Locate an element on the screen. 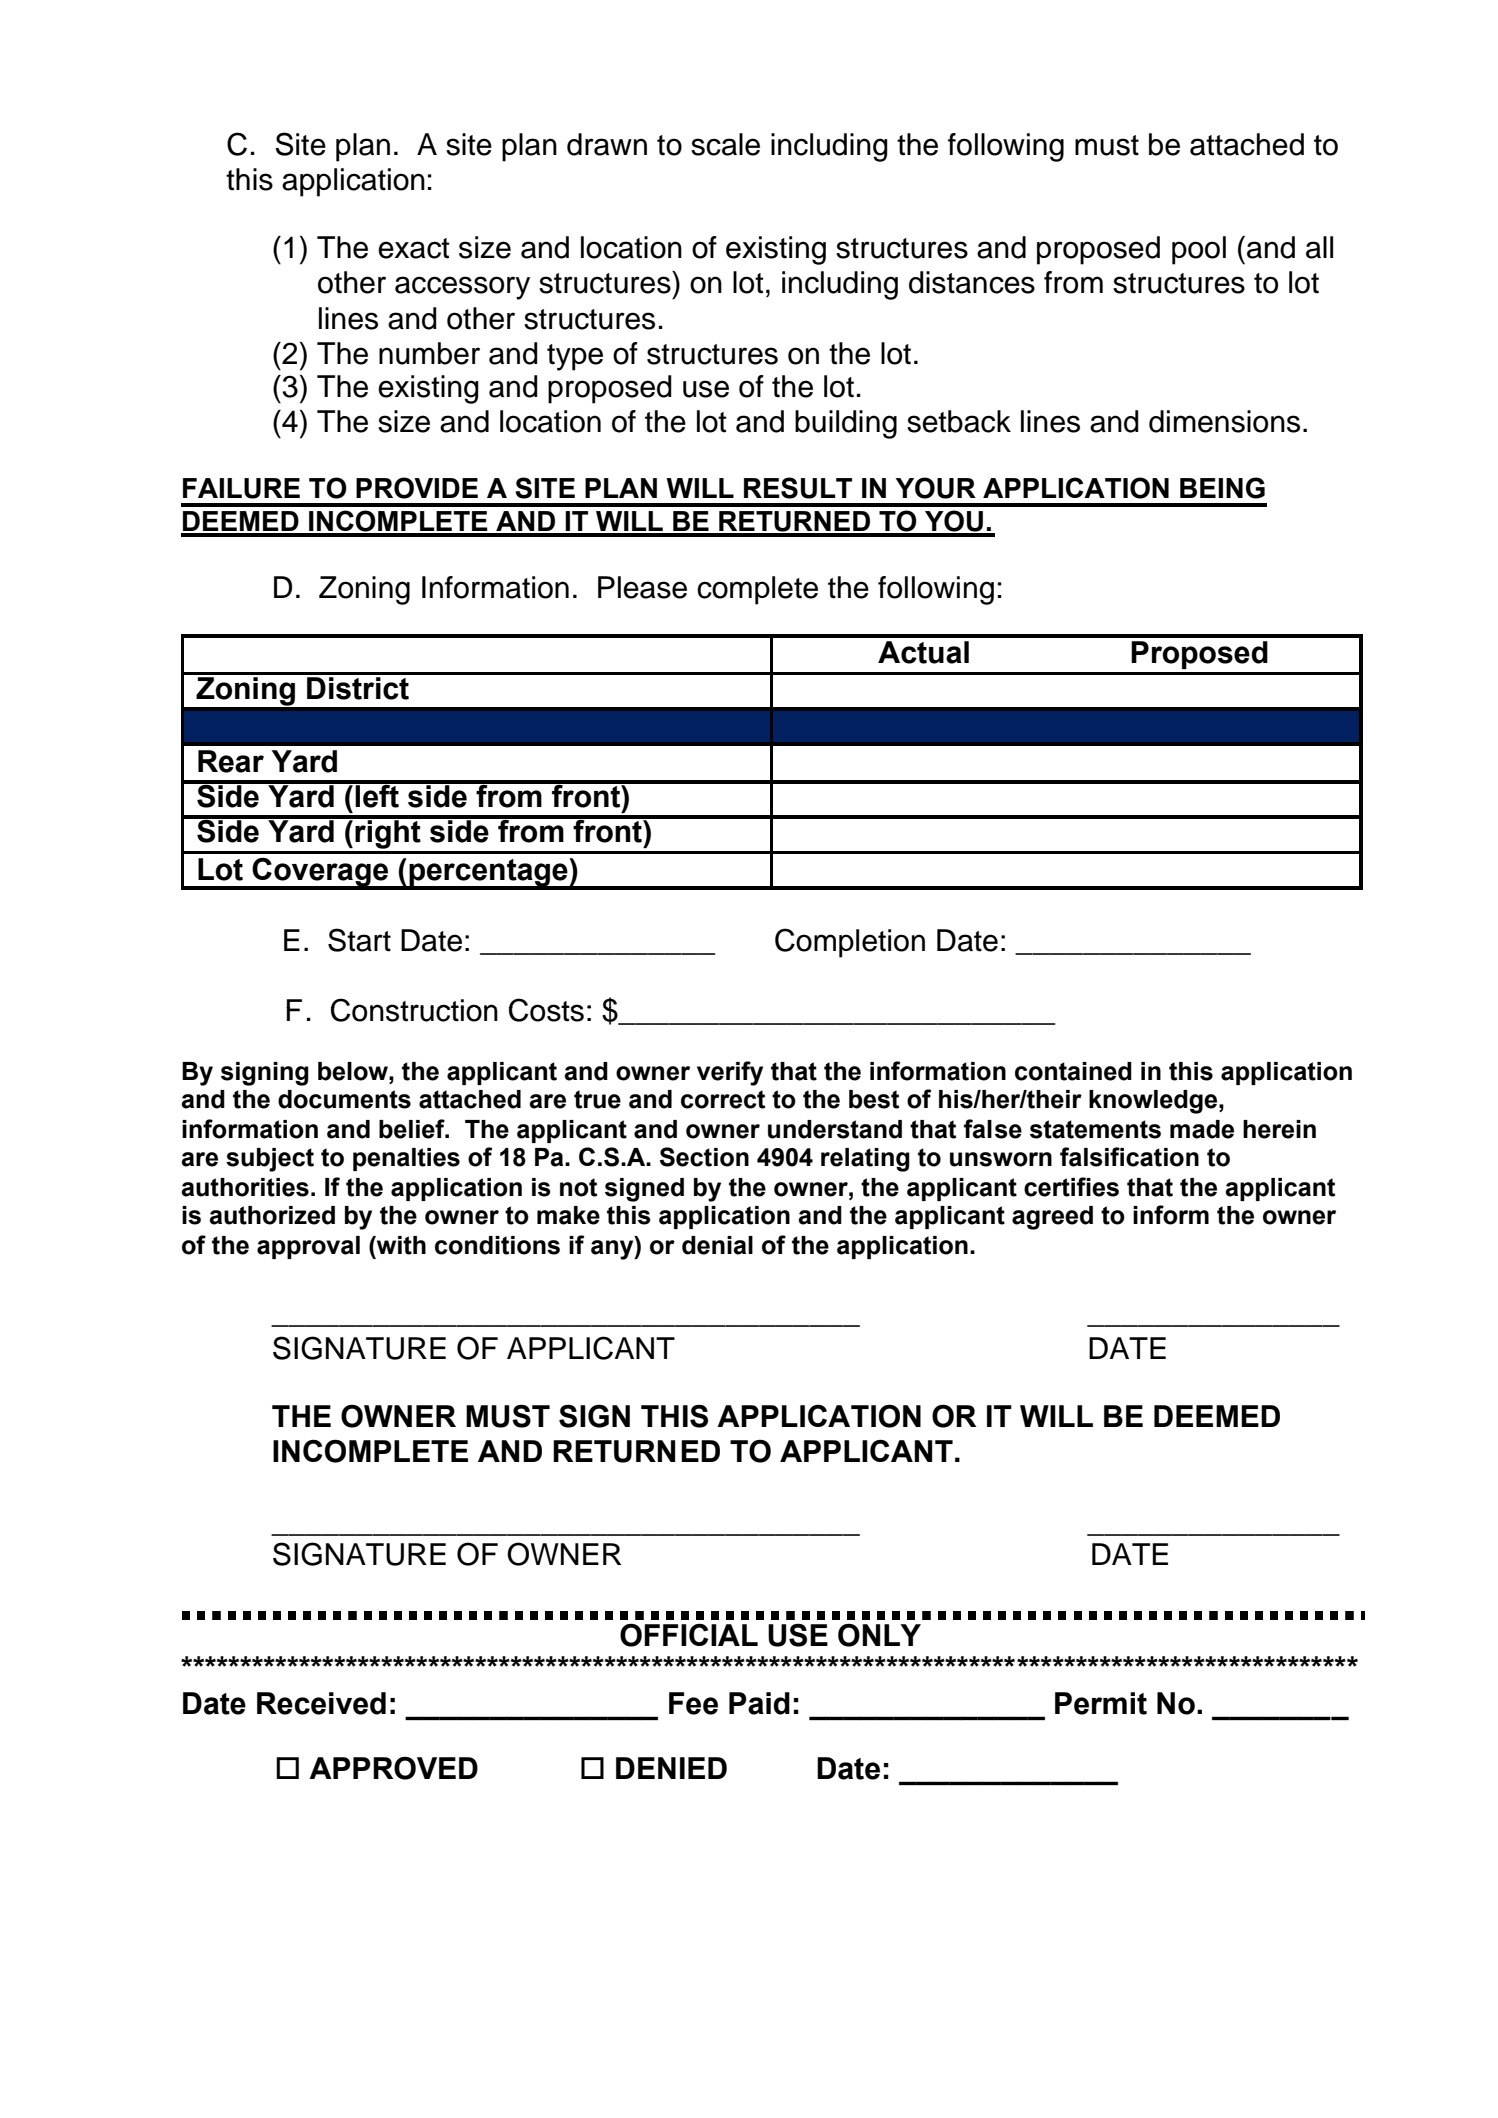  Paid is located at coordinates (759, 1703).
